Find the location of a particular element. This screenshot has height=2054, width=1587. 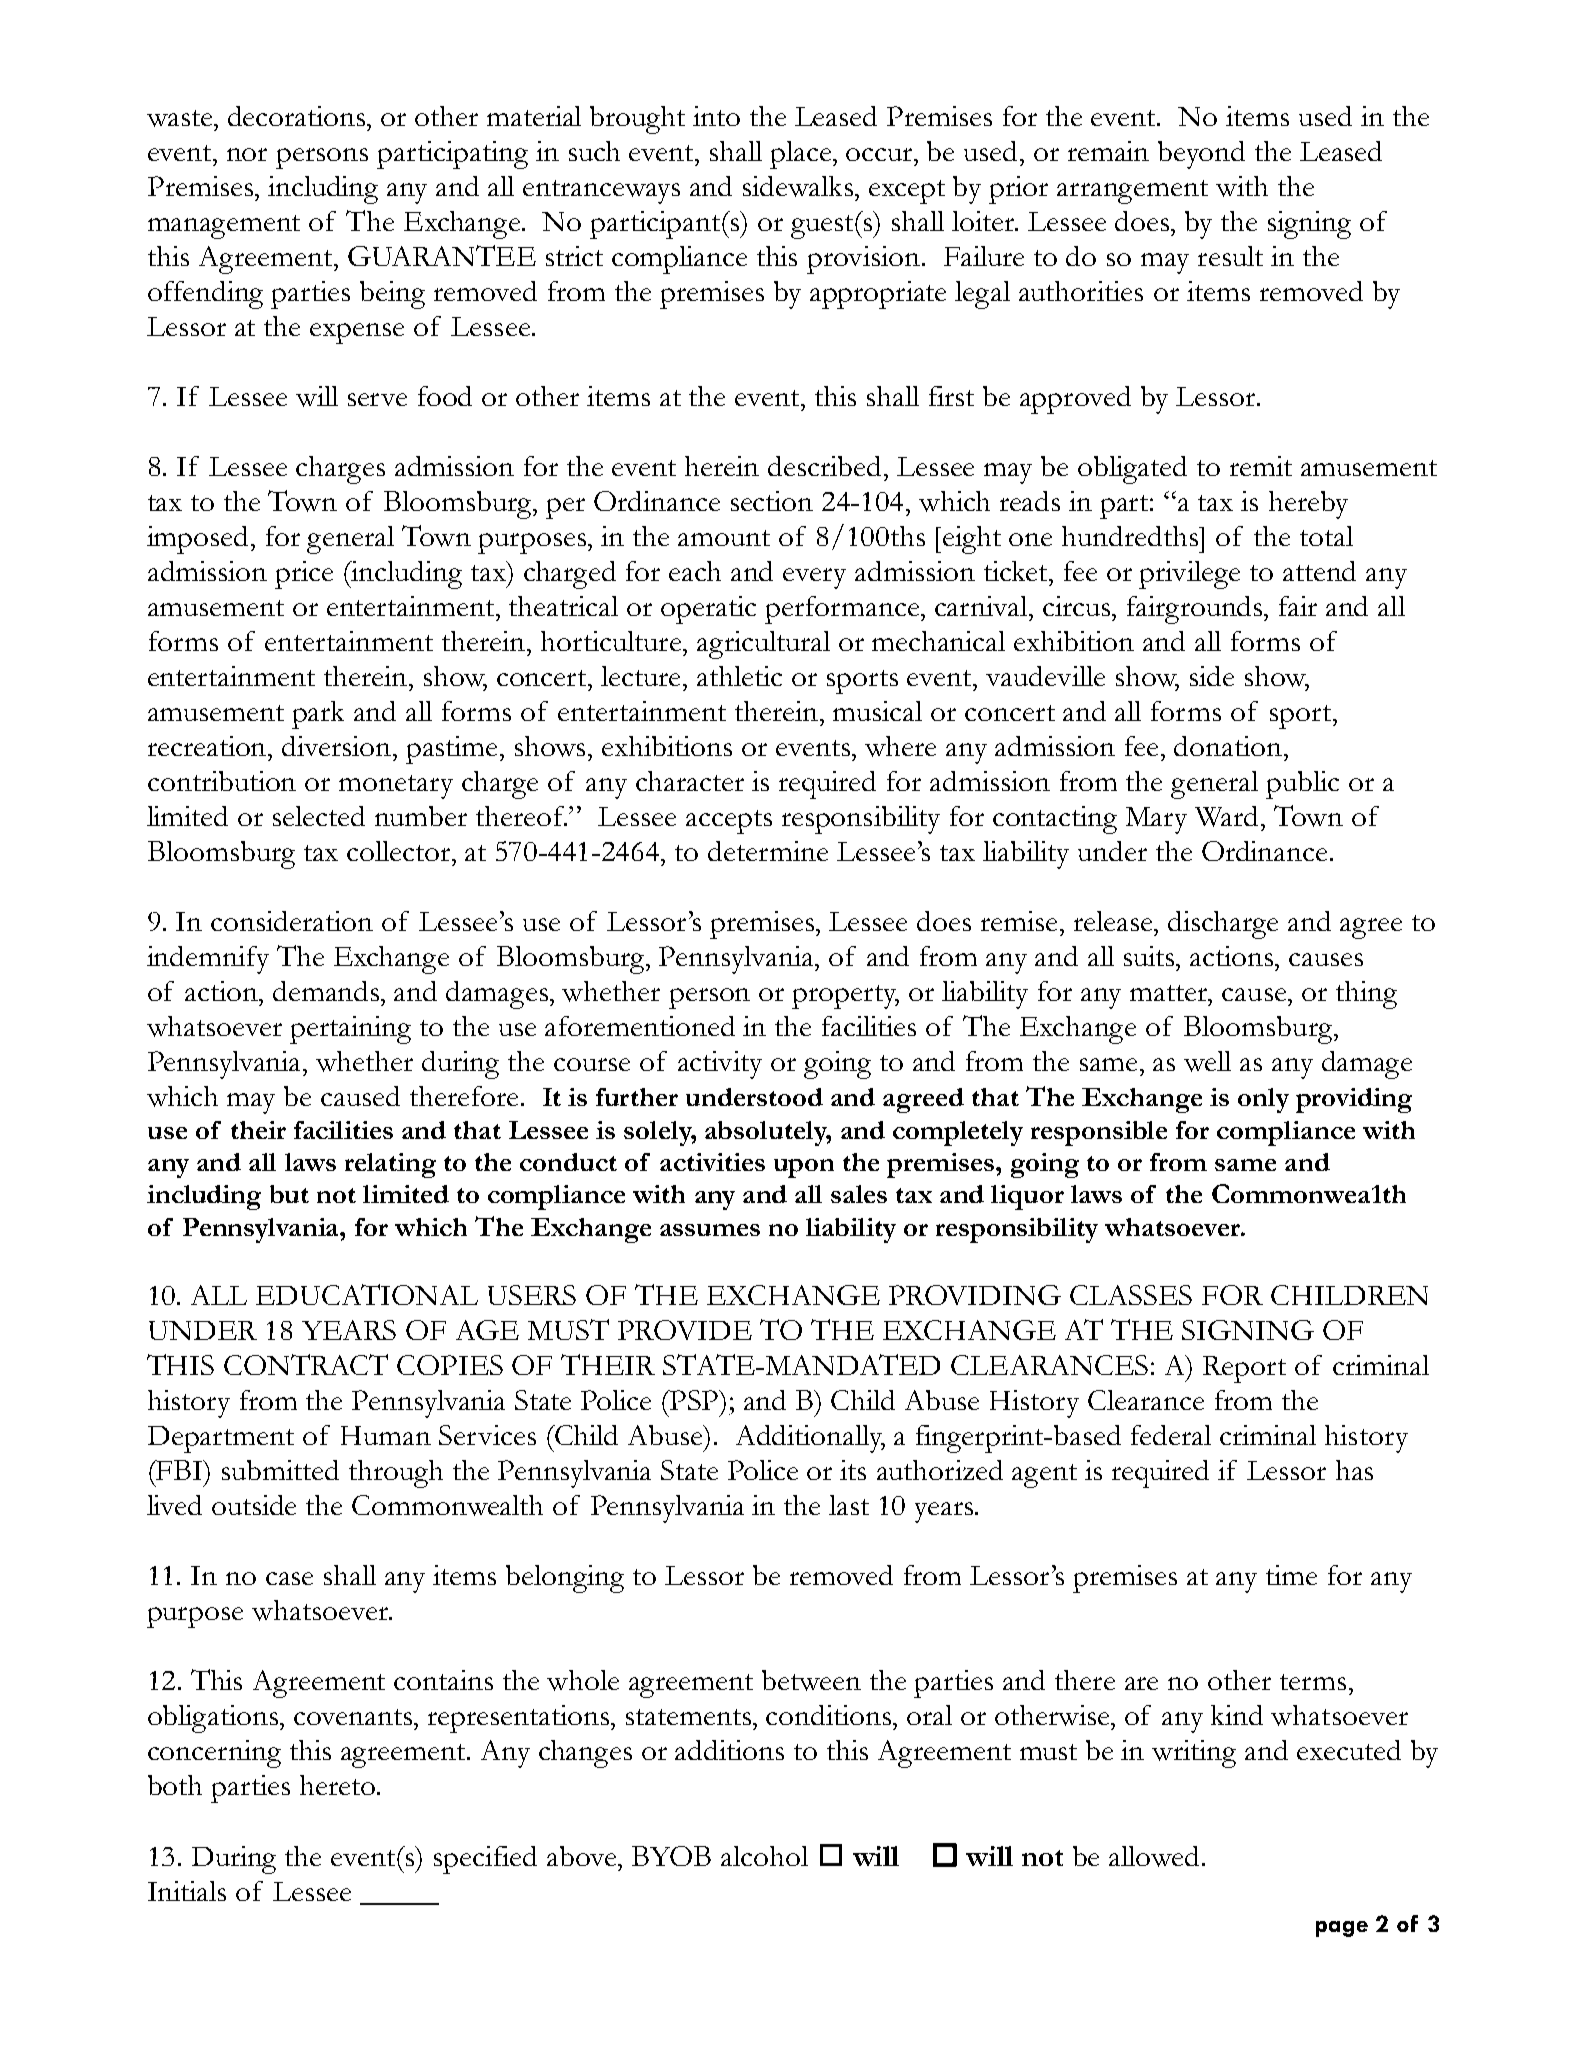

Additionally is located at coordinates (810, 1439).
